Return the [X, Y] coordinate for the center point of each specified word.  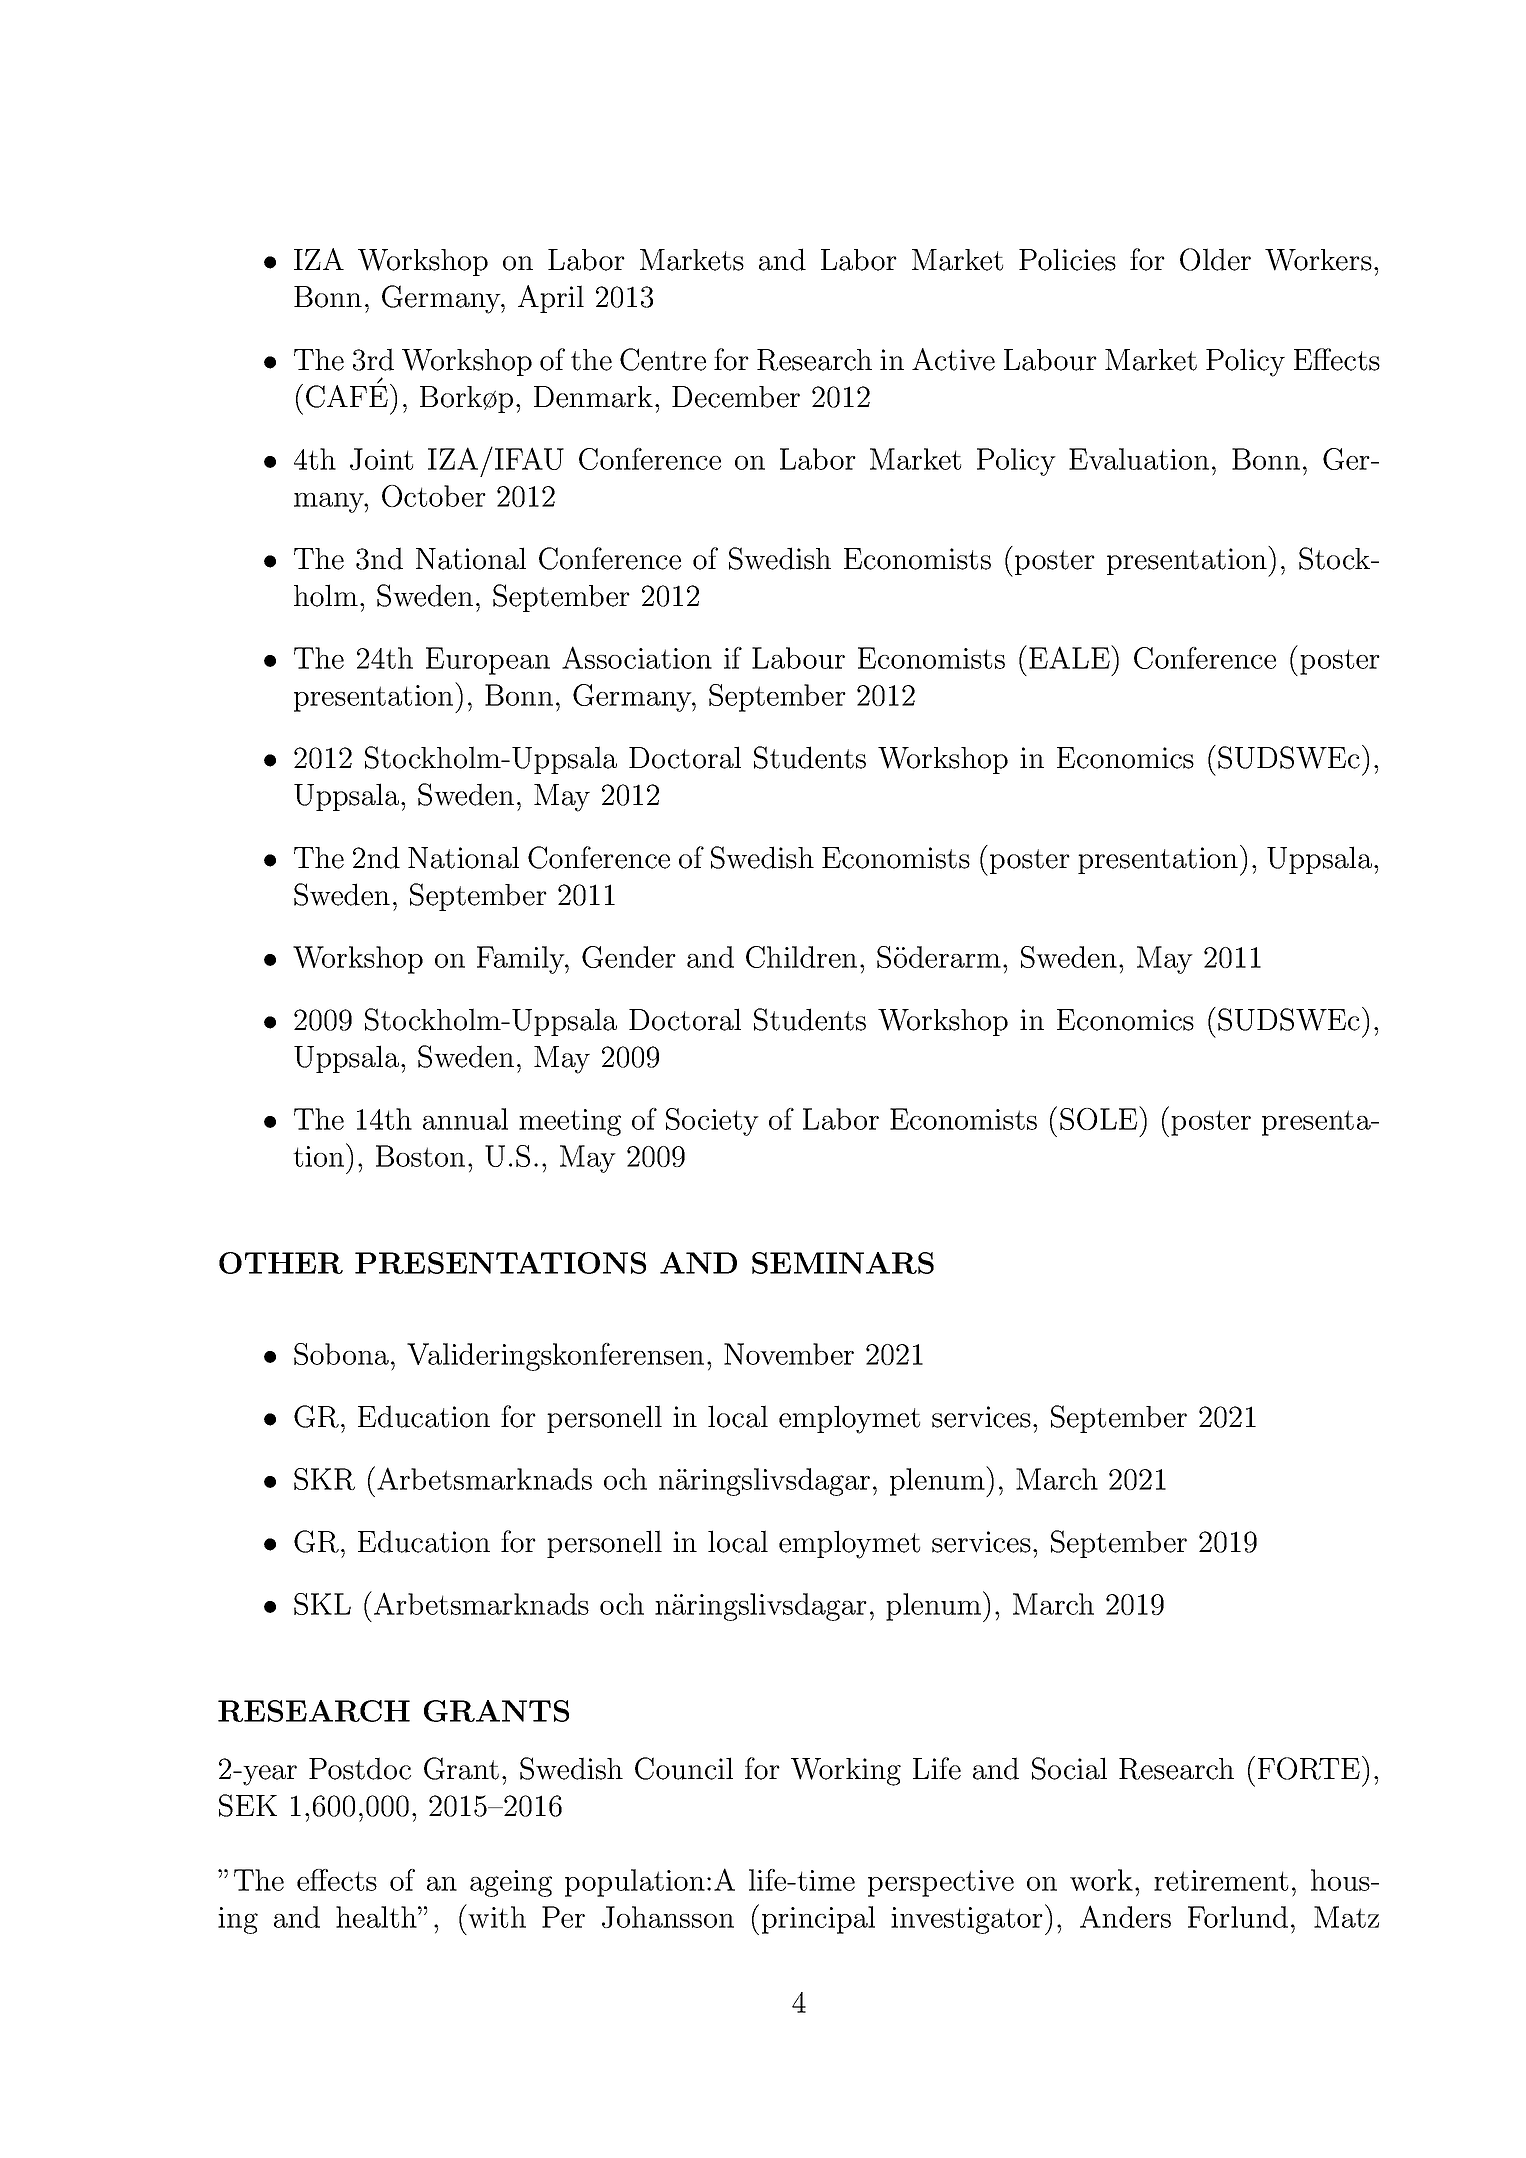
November [789, 1354]
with [496, 1916]
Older [1215, 259]
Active [953, 359]
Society [712, 1122]
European [488, 661]
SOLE [1098, 1119]
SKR [324, 1479]
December [736, 397]
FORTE [1309, 1768]
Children [801, 957]
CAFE [347, 395]
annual [465, 1119]
